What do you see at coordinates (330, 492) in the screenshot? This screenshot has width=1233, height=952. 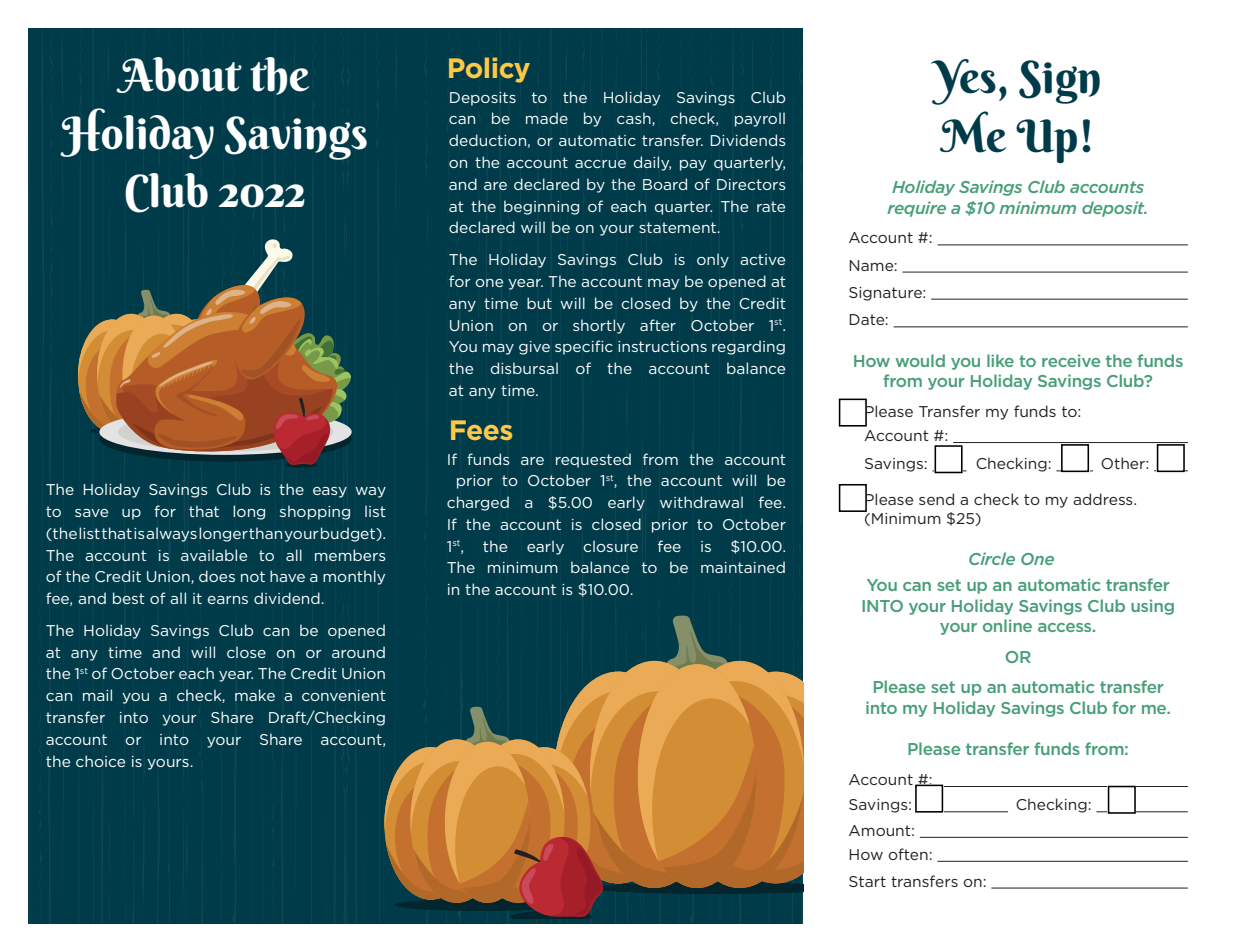 I see `easy` at bounding box center [330, 492].
